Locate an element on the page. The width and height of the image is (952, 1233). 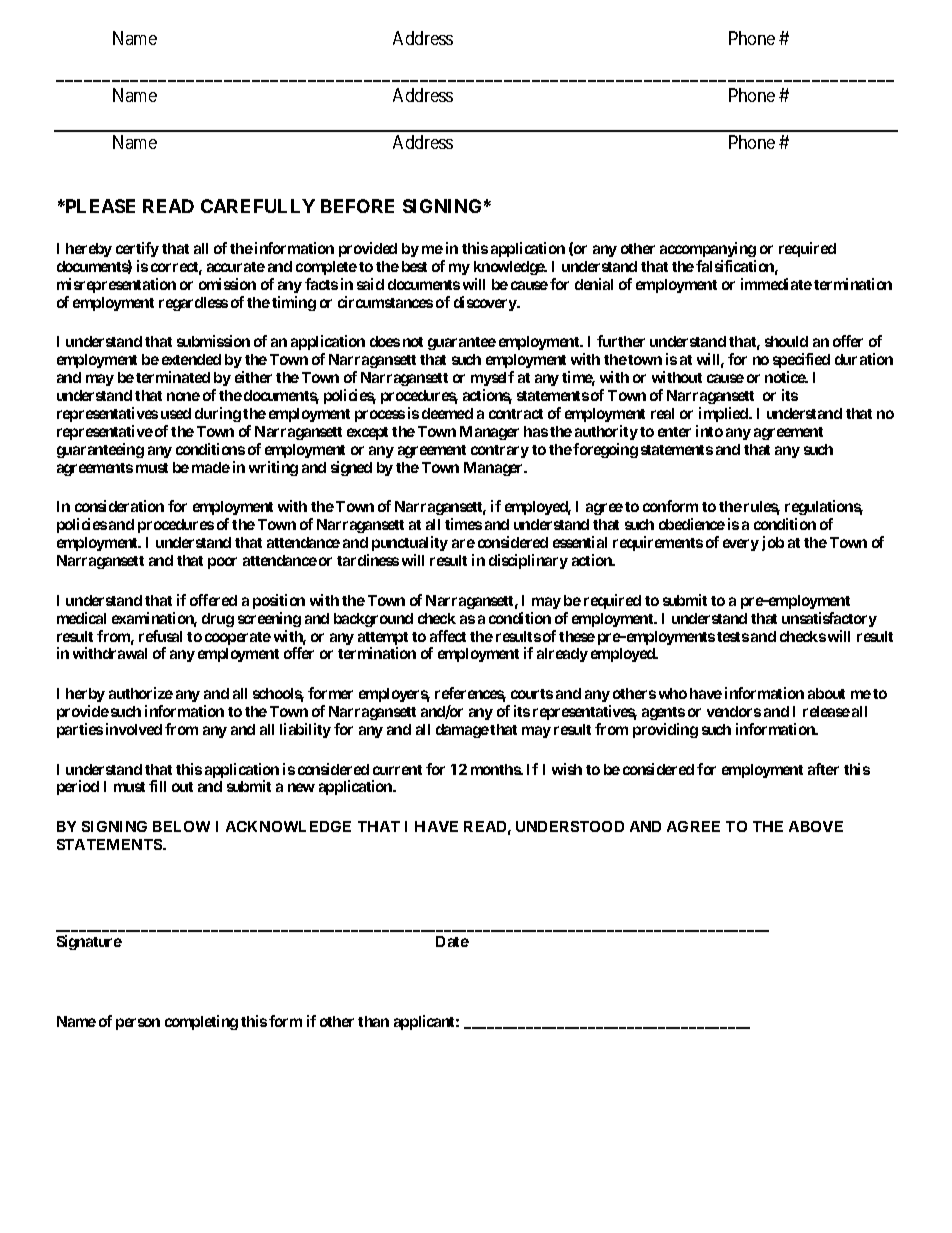
authorize is located at coordinates (141, 693).
